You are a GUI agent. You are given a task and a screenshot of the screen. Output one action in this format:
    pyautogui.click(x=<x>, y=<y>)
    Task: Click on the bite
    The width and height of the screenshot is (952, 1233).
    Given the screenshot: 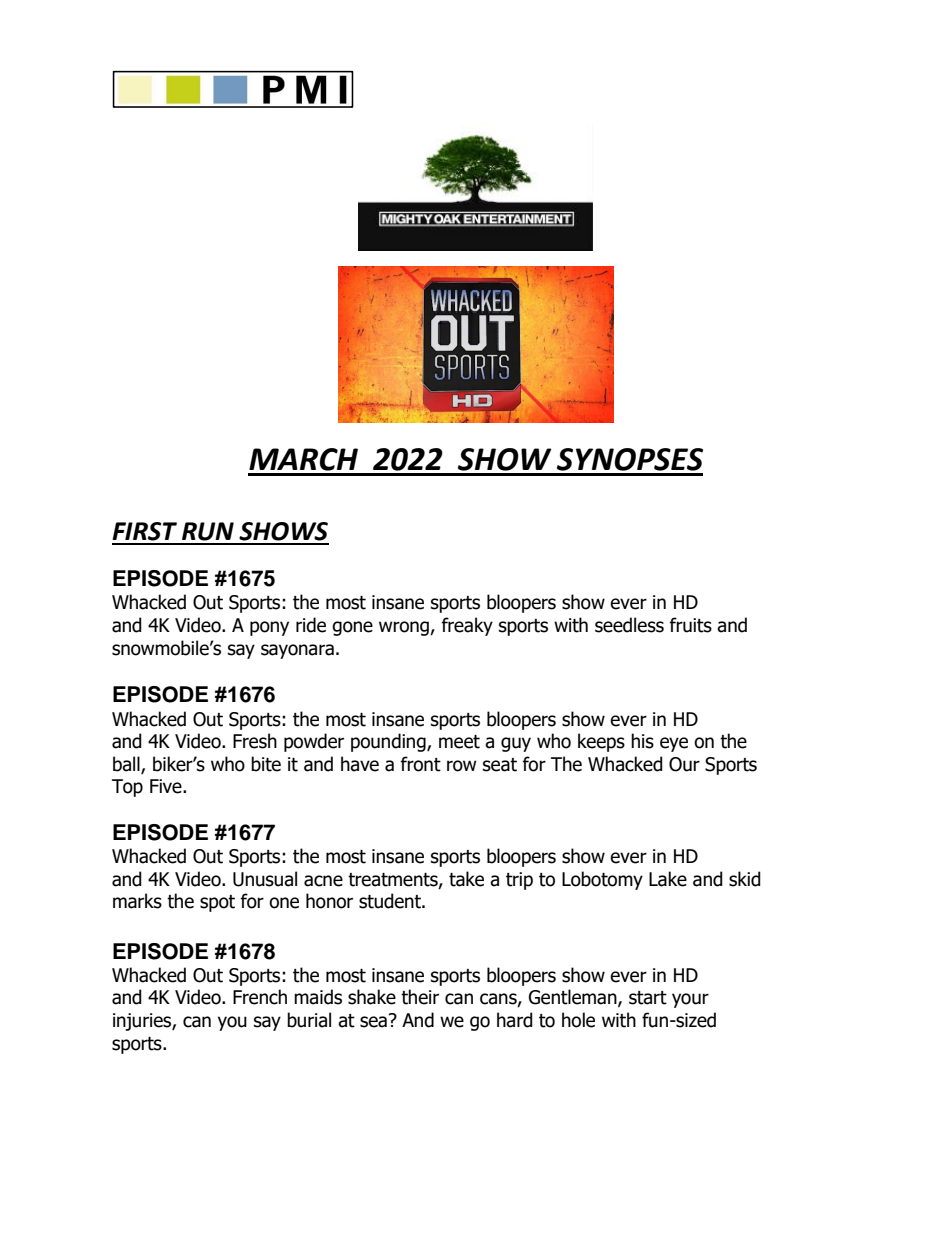 What is the action you would take?
    pyautogui.click(x=266, y=764)
